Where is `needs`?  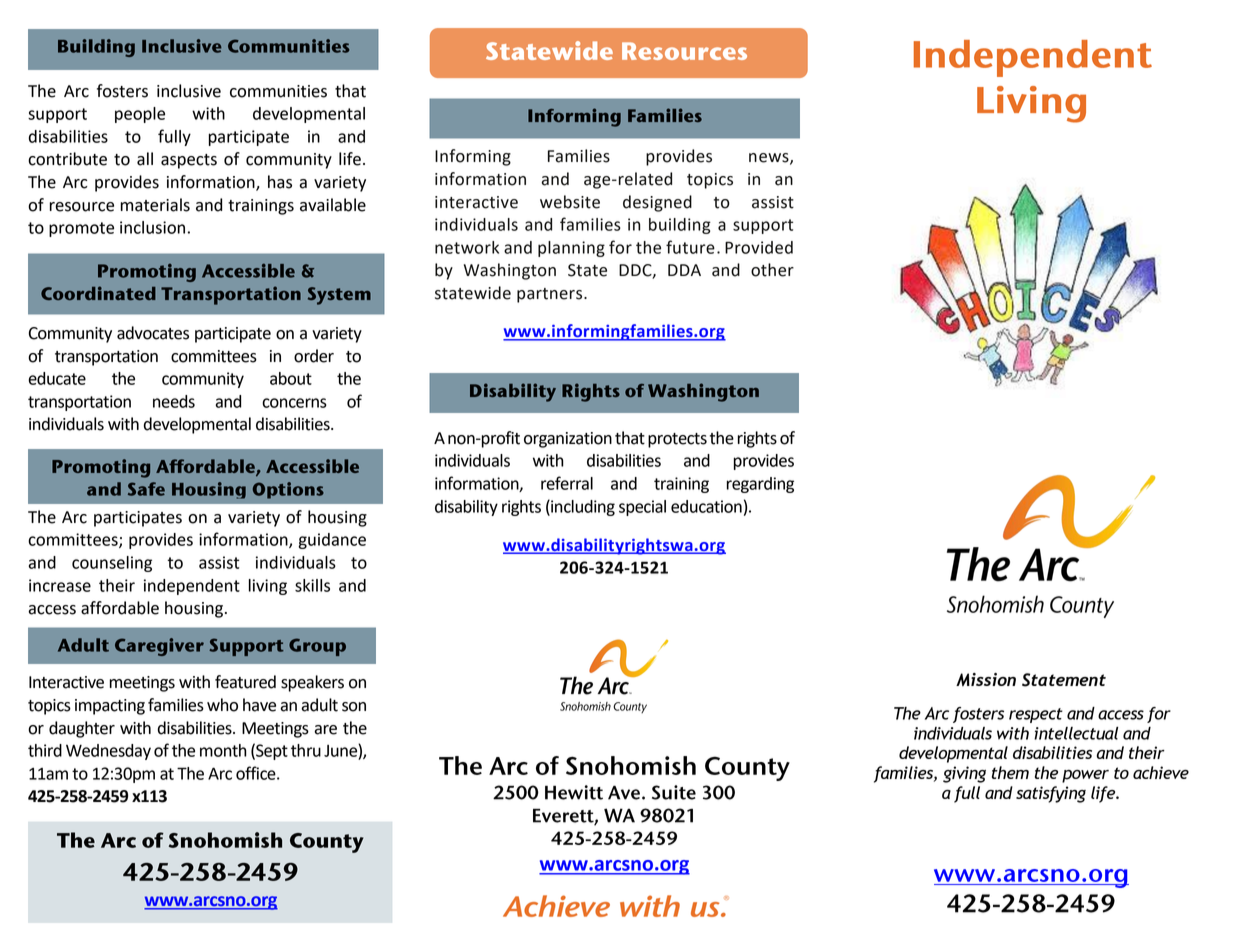
needs is located at coordinates (174, 401).
